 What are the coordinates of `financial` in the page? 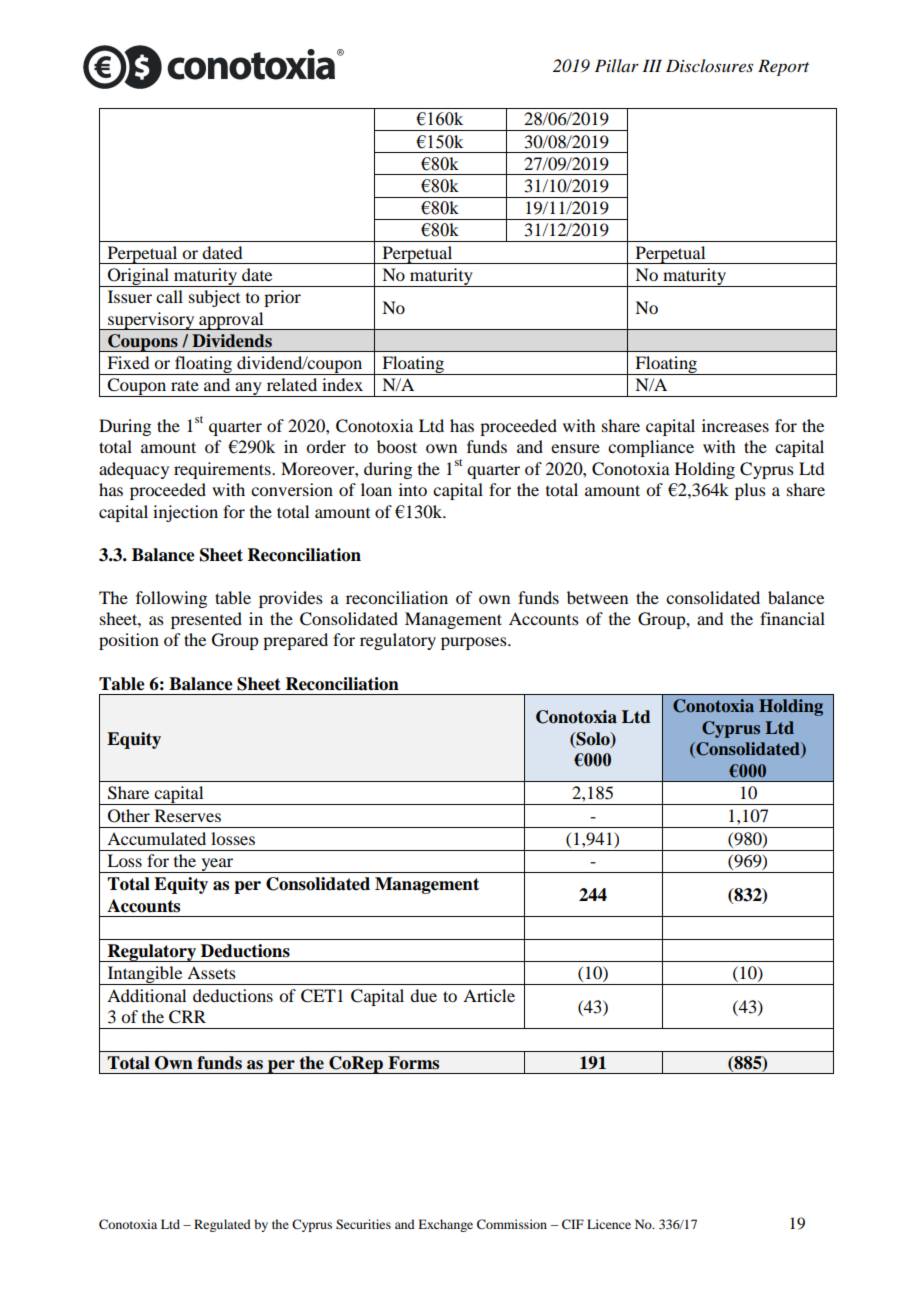 It's located at (792, 618).
